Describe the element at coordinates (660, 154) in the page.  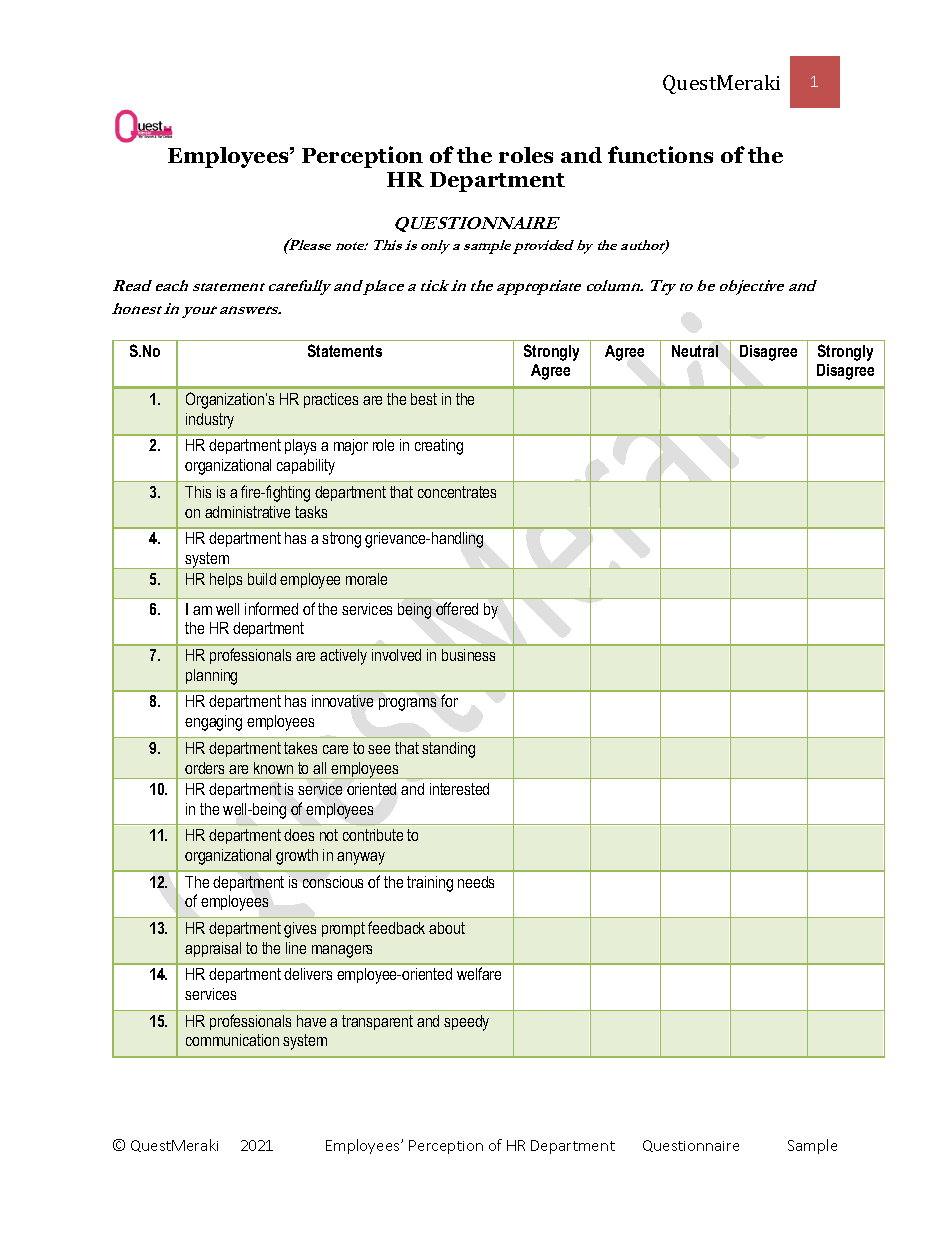
I see `functions` at that location.
